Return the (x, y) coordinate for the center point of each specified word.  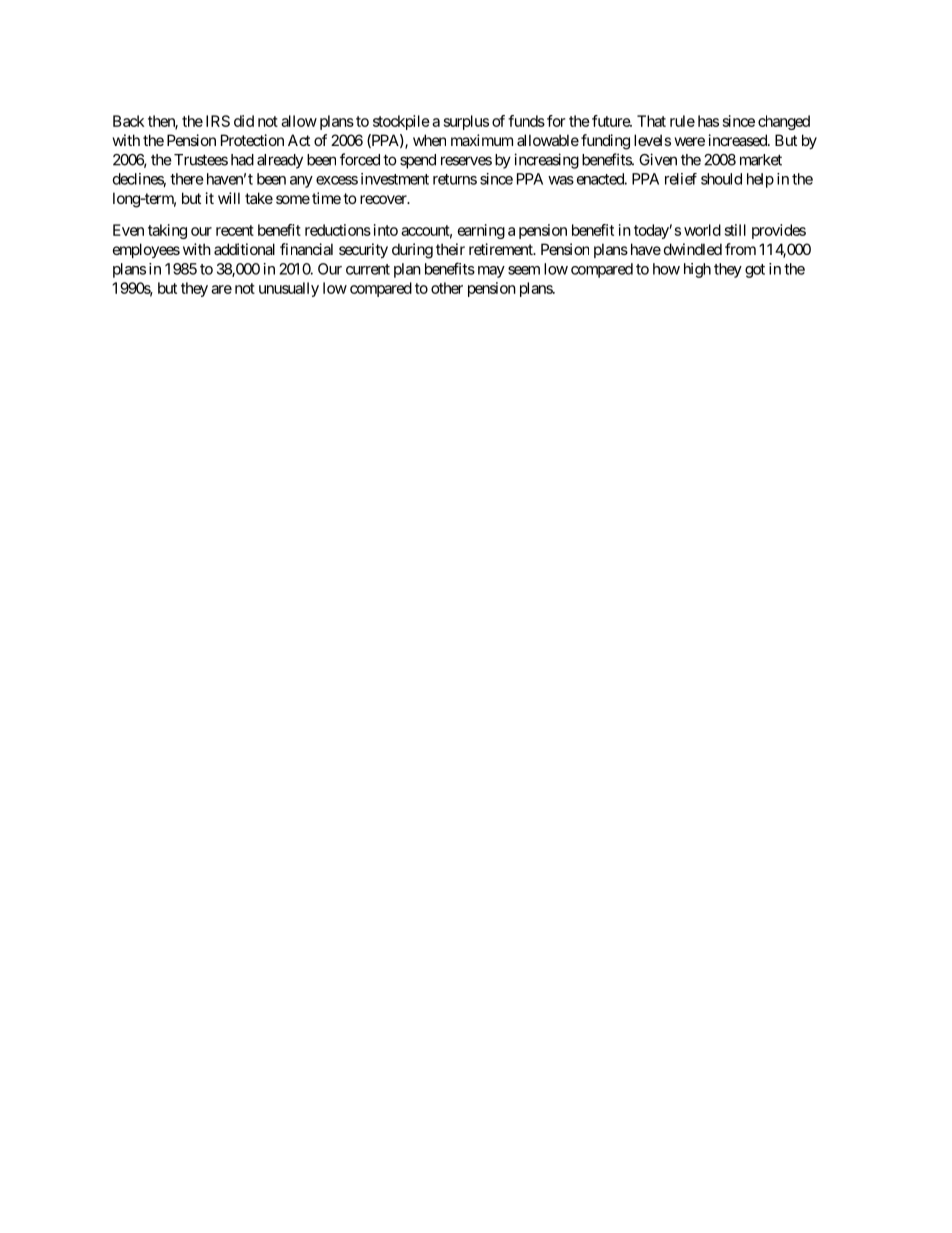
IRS (218, 121)
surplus (466, 122)
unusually (289, 289)
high (697, 270)
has (708, 121)
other (447, 288)
